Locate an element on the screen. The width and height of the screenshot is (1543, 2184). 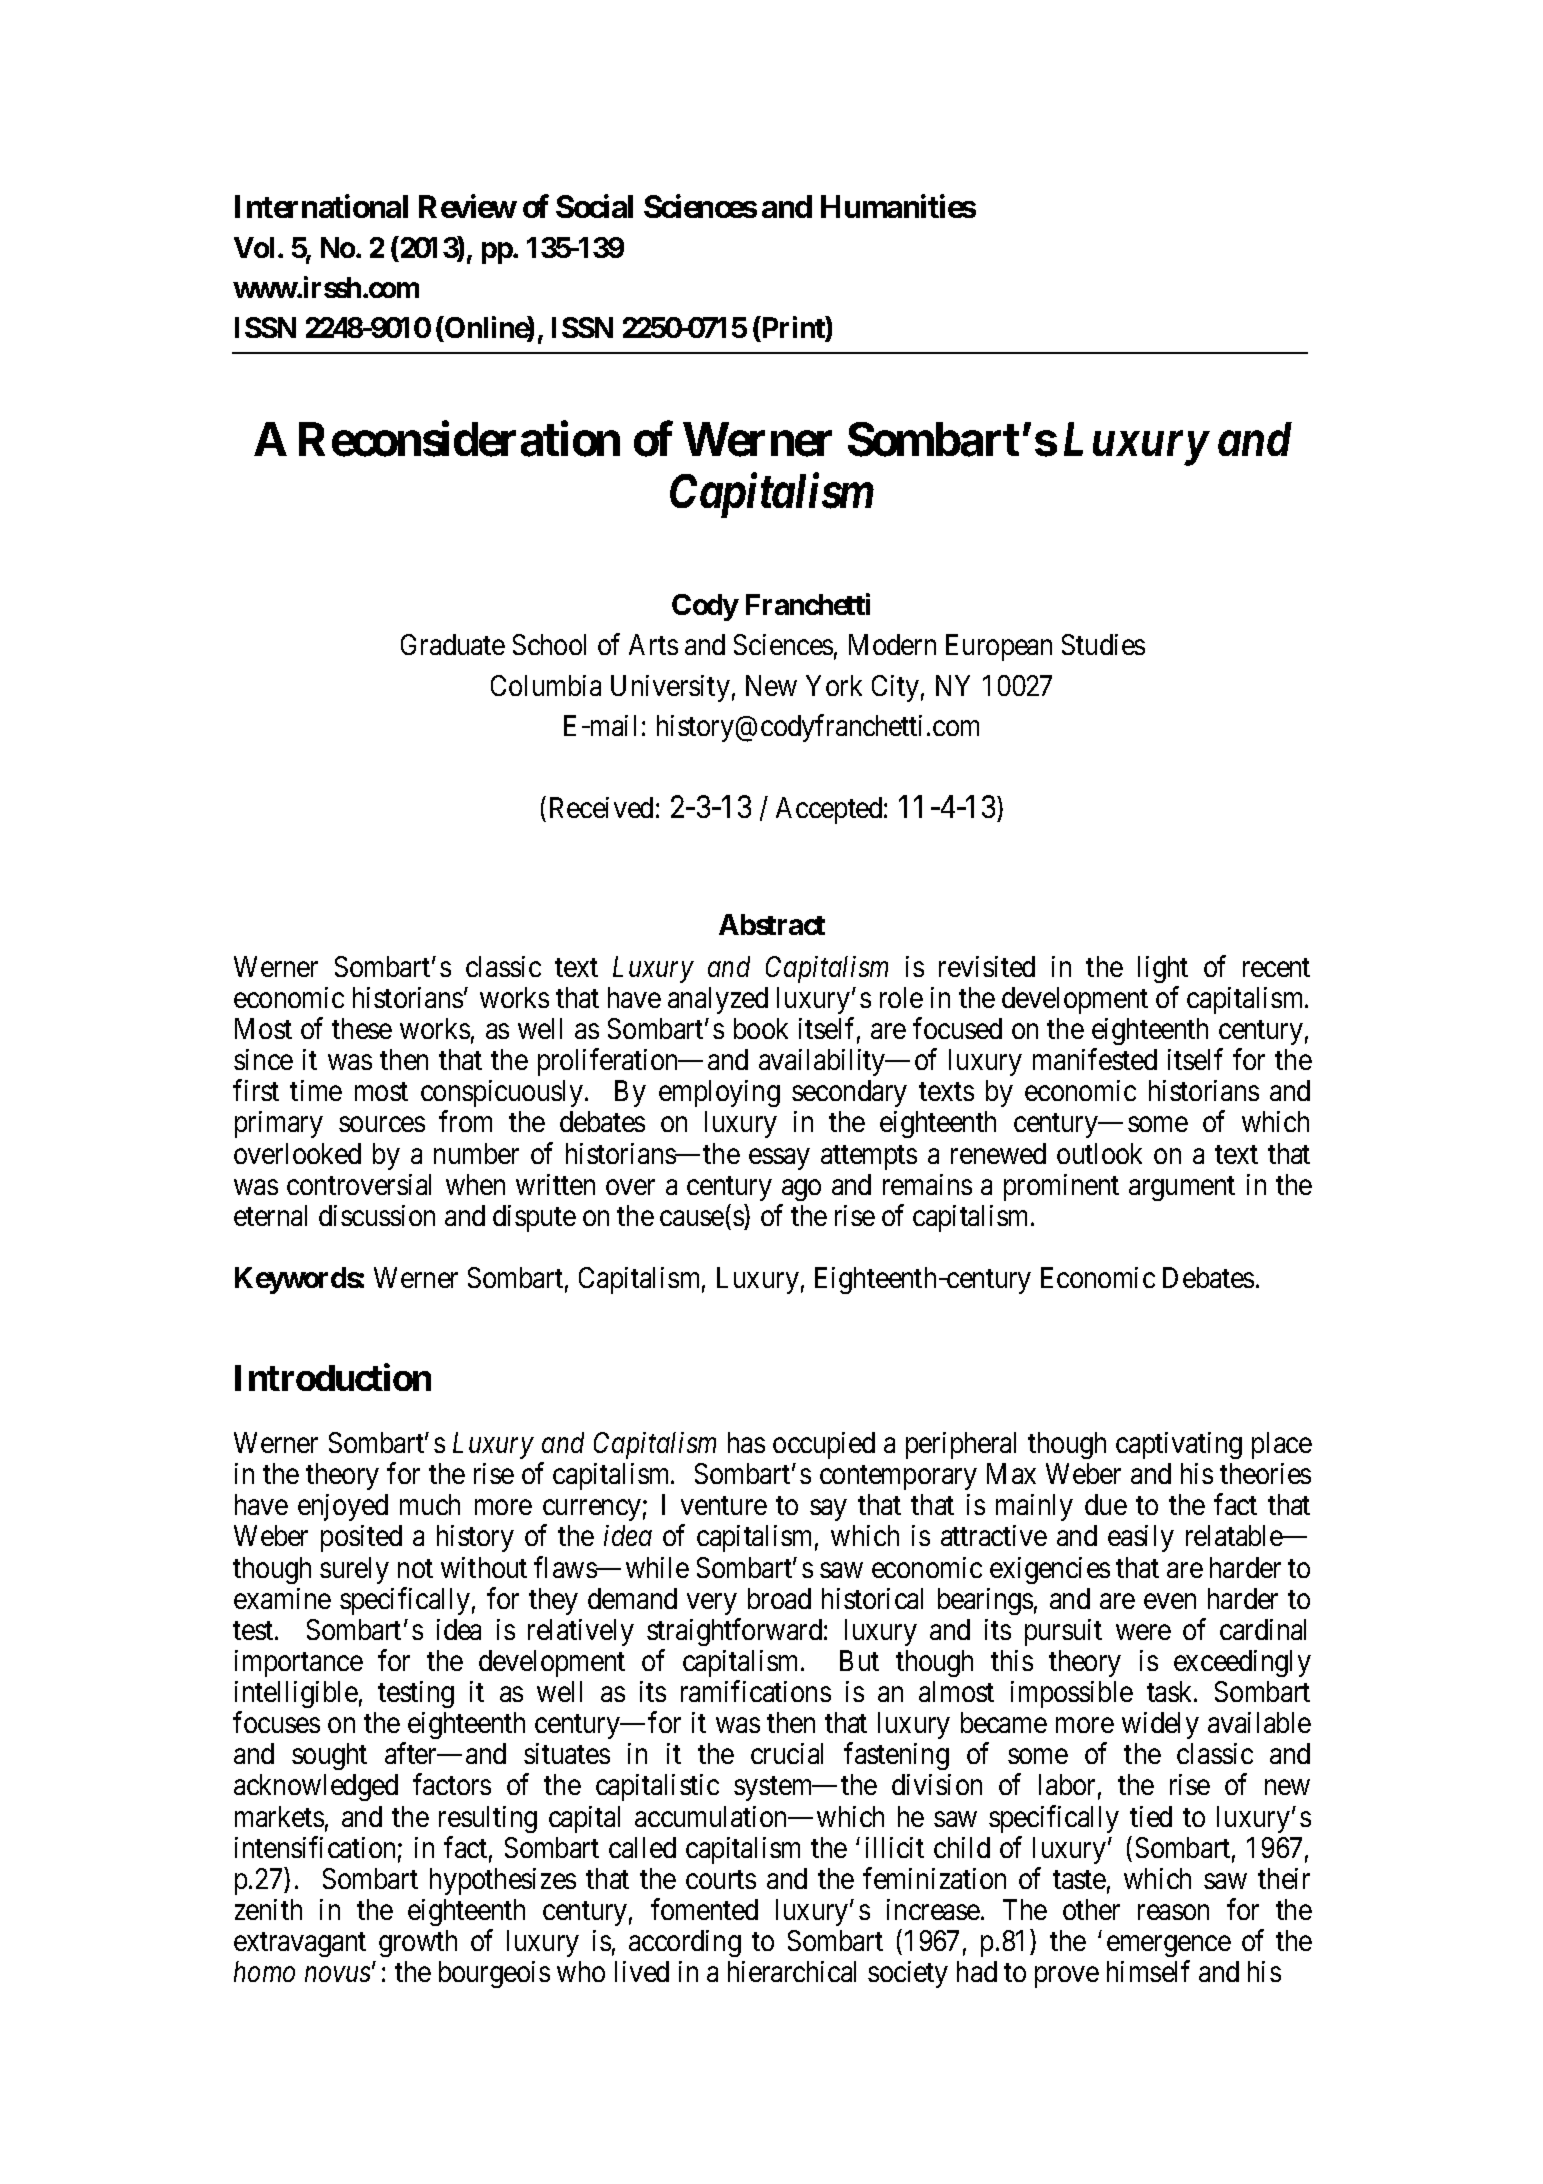
European is located at coordinates (999, 647).
